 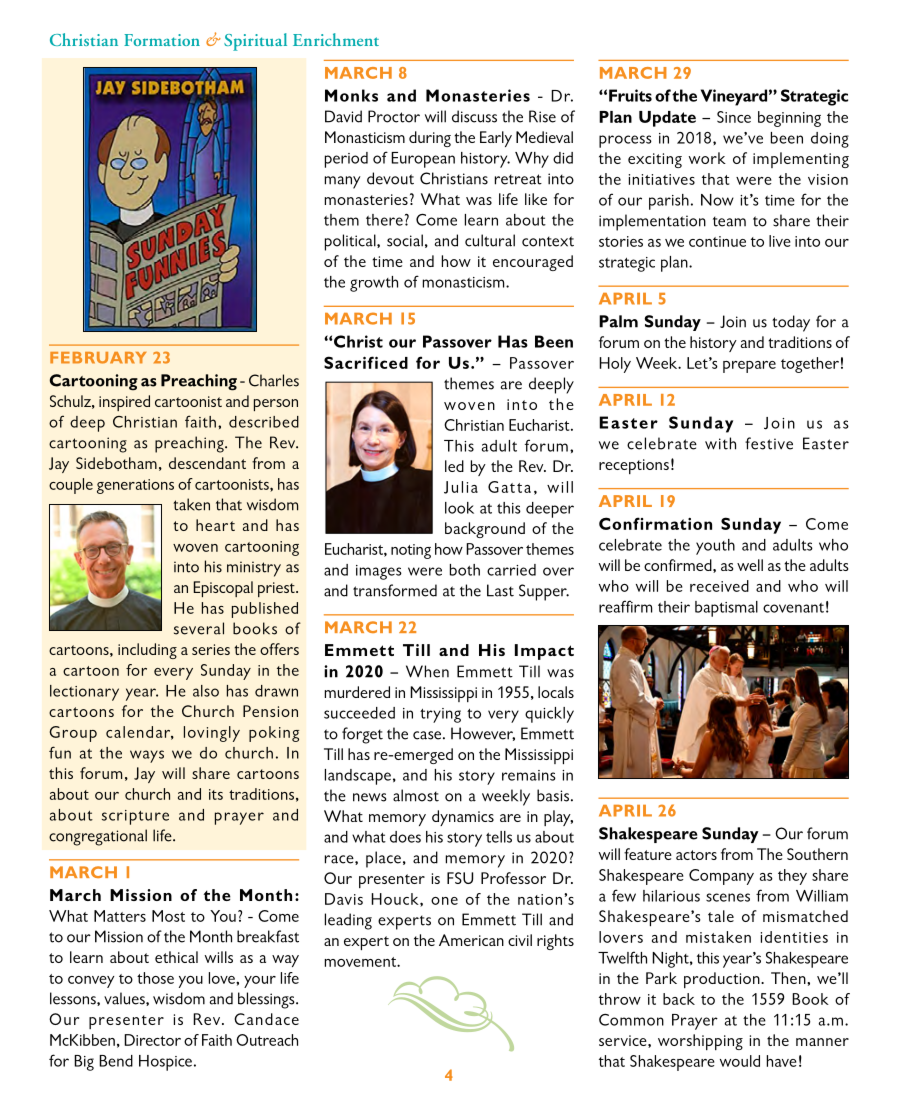 What do you see at coordinates (215, 525) in the screenshot?
I see `heart` at bounding box center [215, 525].
